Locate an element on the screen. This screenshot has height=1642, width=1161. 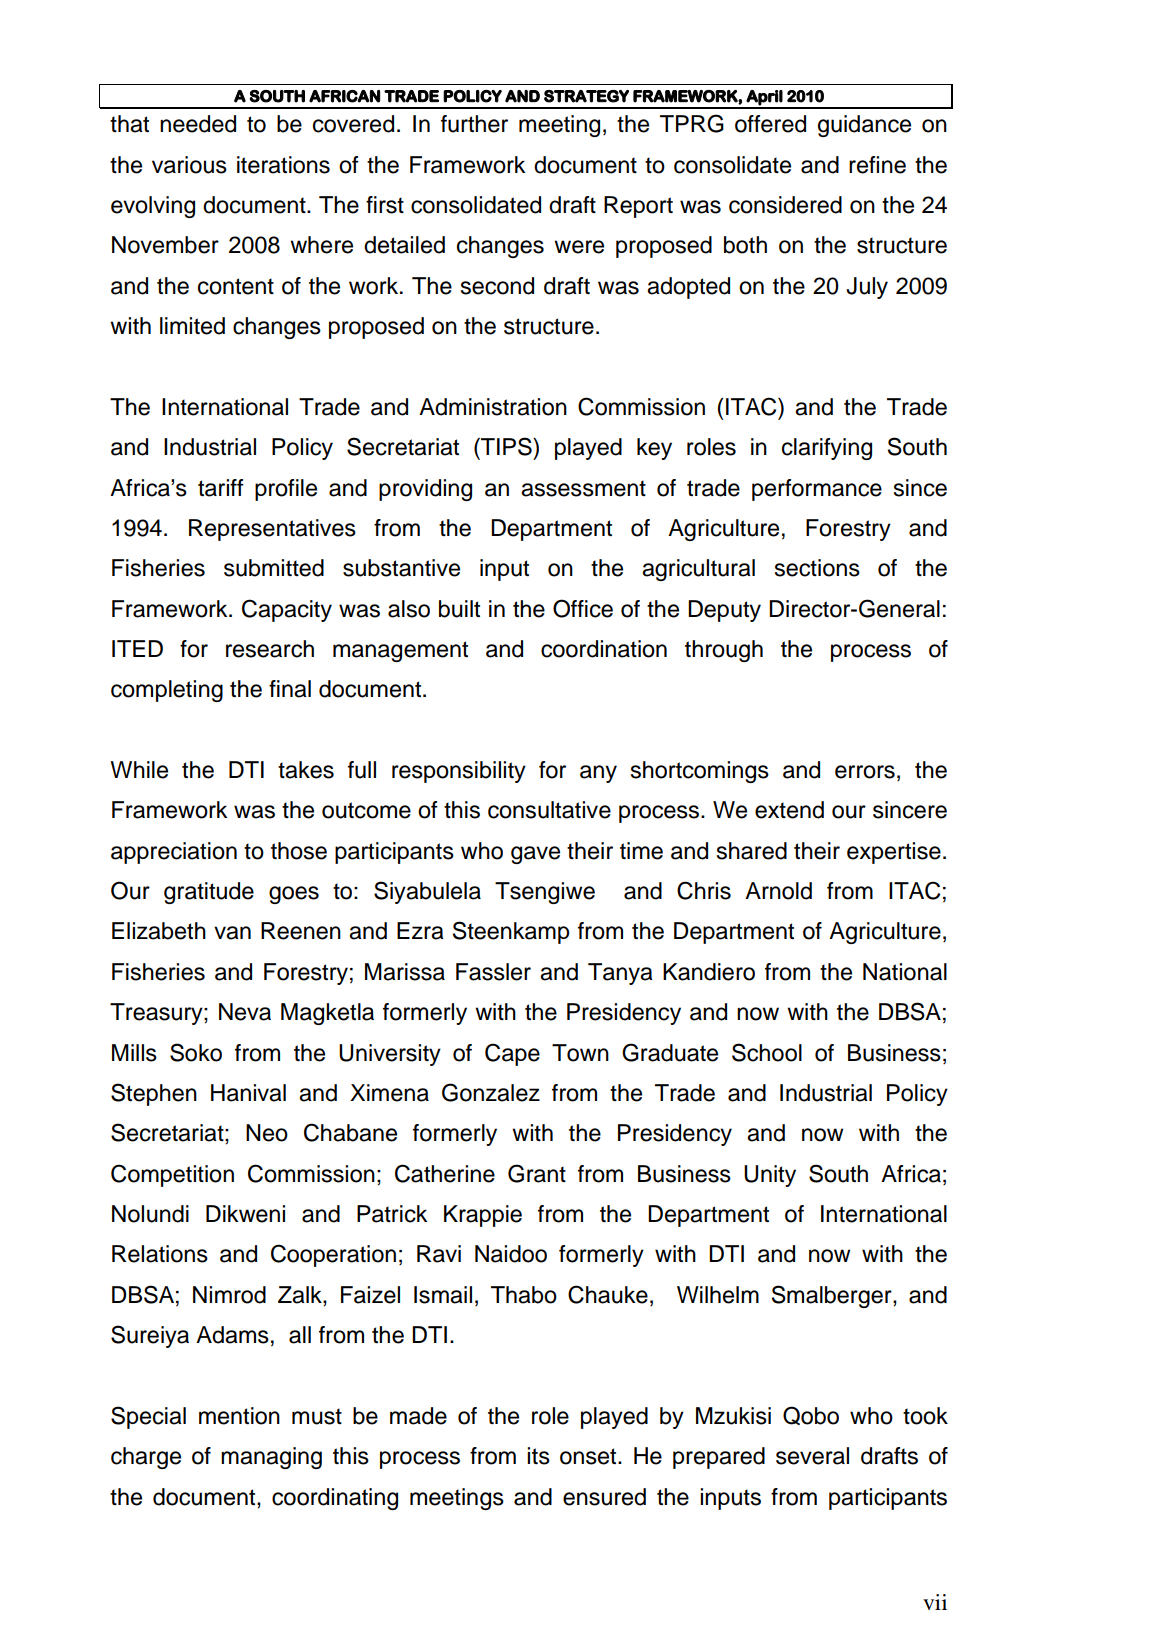
ensured is located at coordinates (604, 1497).
